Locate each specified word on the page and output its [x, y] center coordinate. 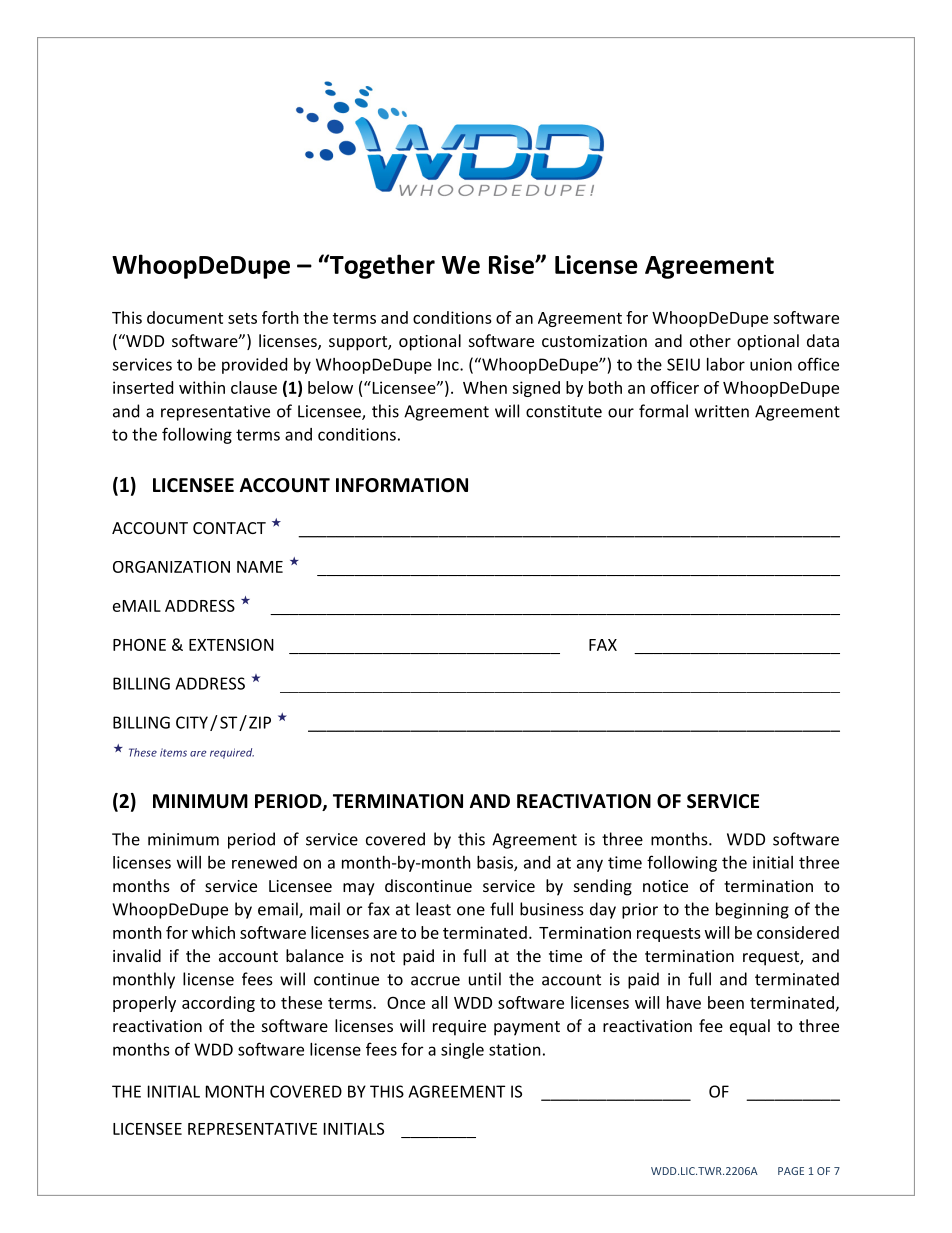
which [213, 932]
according [218, 1004]
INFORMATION [402, 485]
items [173, 752]
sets [242, 318]
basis [496, 863]
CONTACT [229, 528]
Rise [512, 264]
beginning [752, 910]
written [722, 411]
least [433, 909]
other [710, 340]
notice [665, 886]
